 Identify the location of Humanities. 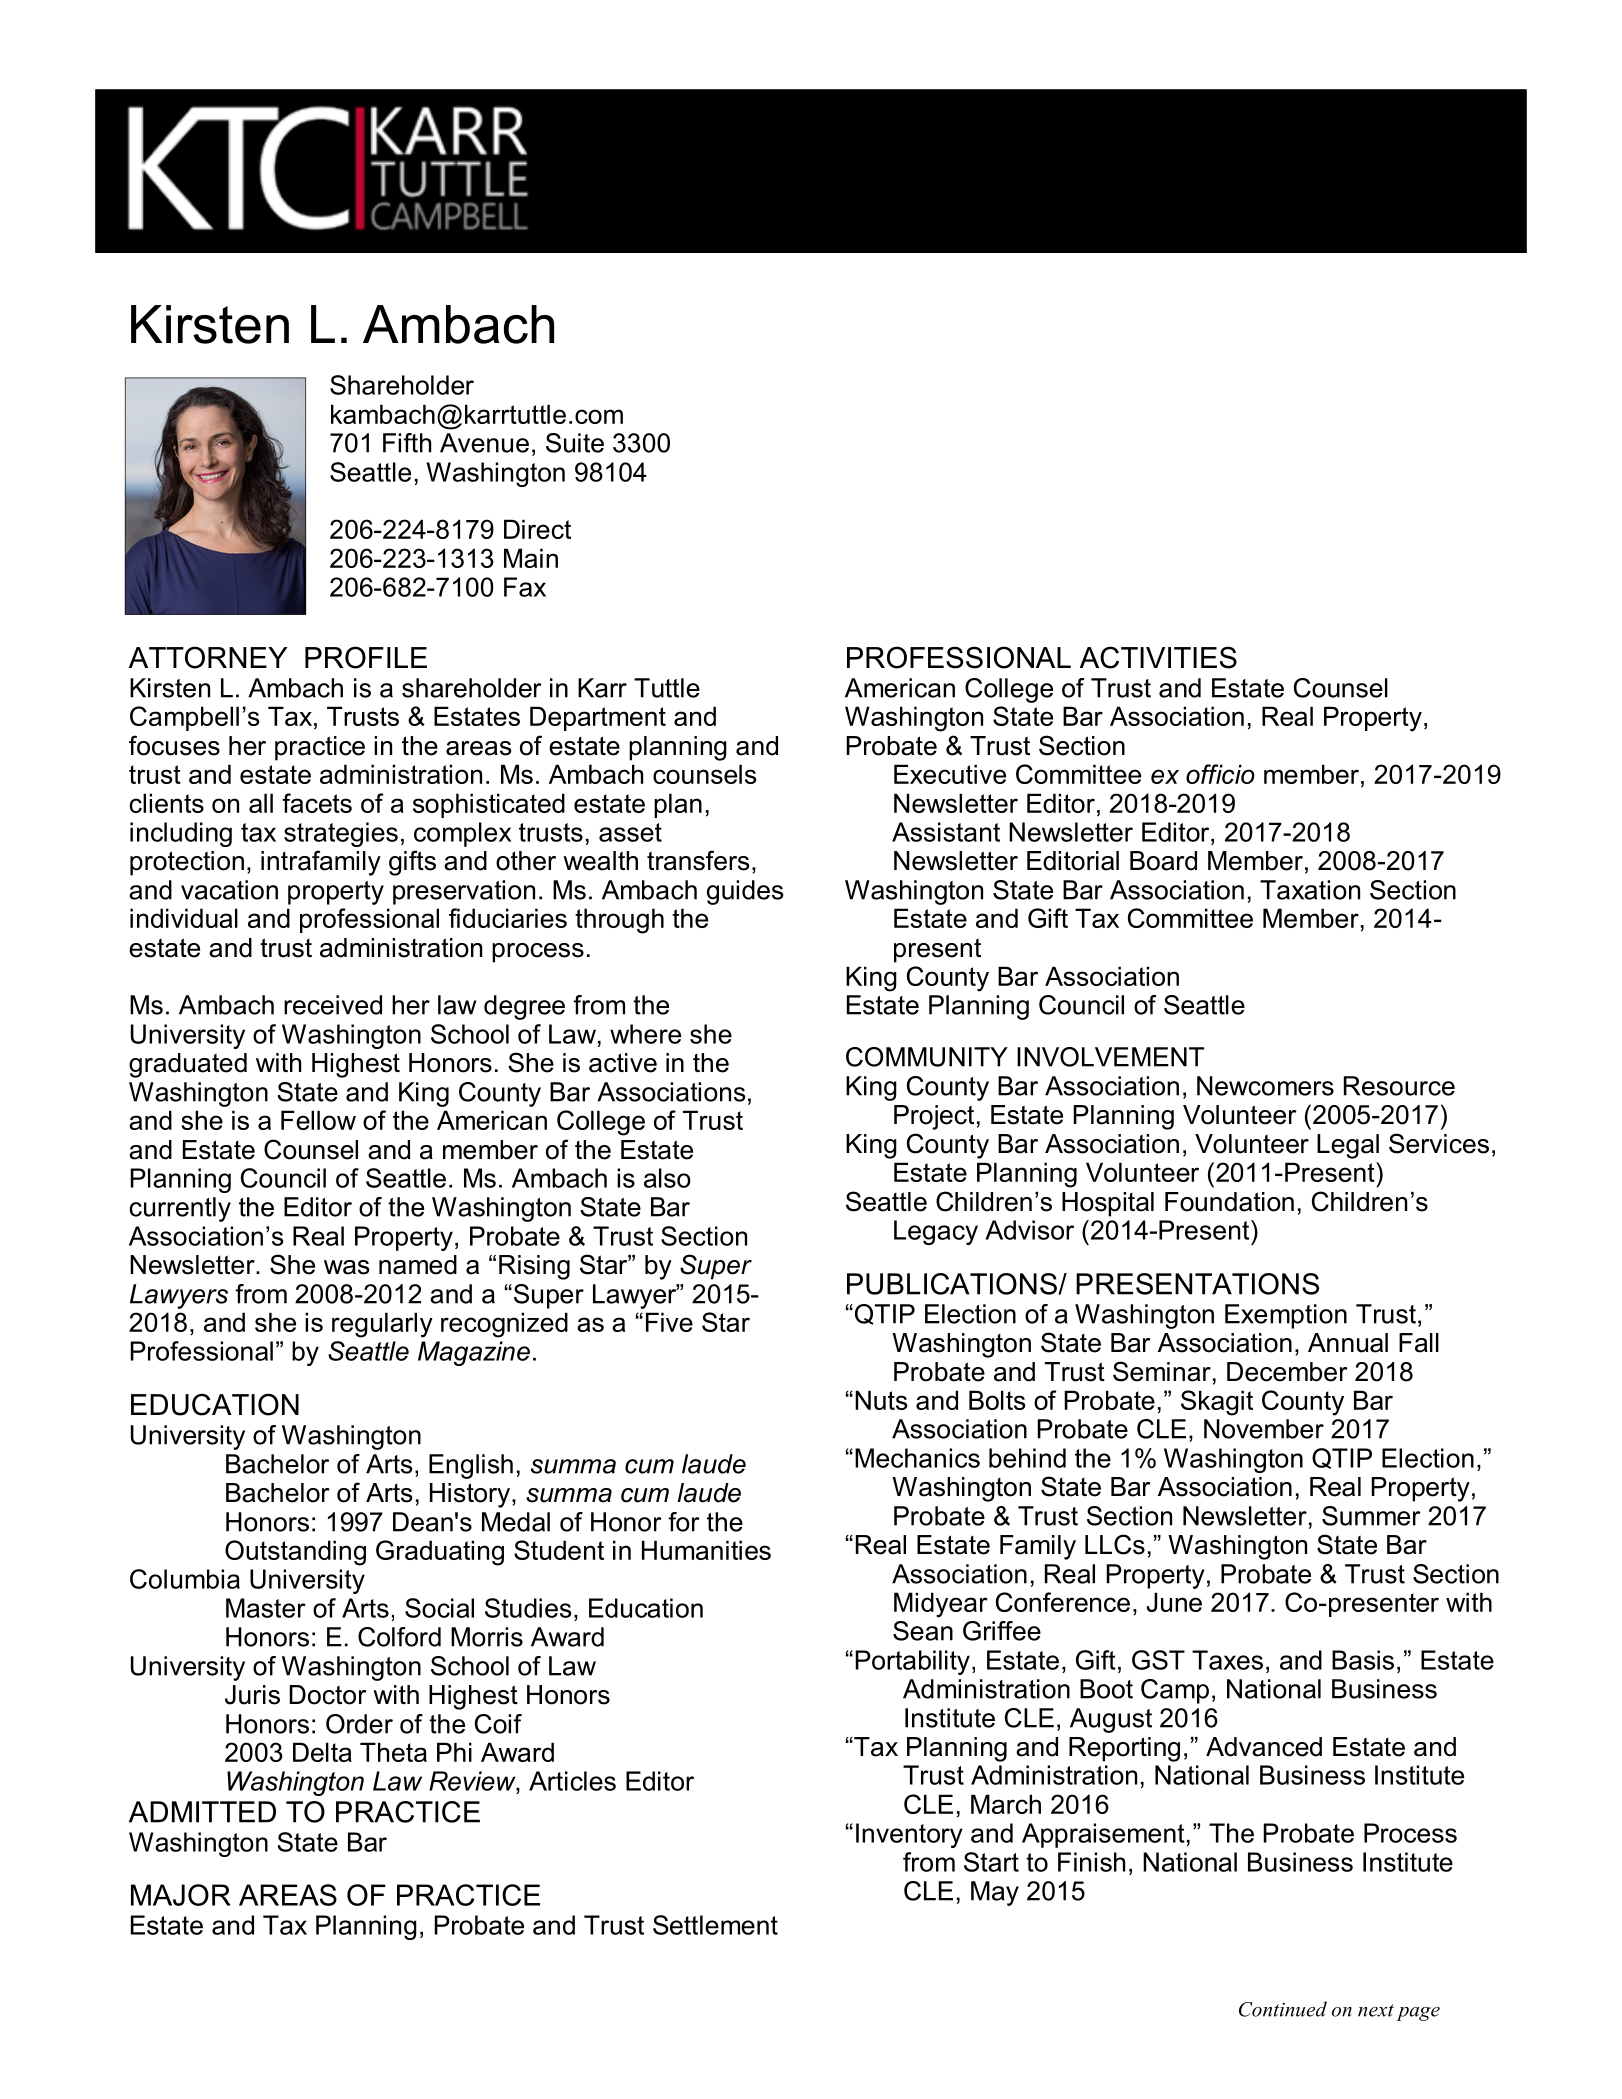
(706, 1550).
